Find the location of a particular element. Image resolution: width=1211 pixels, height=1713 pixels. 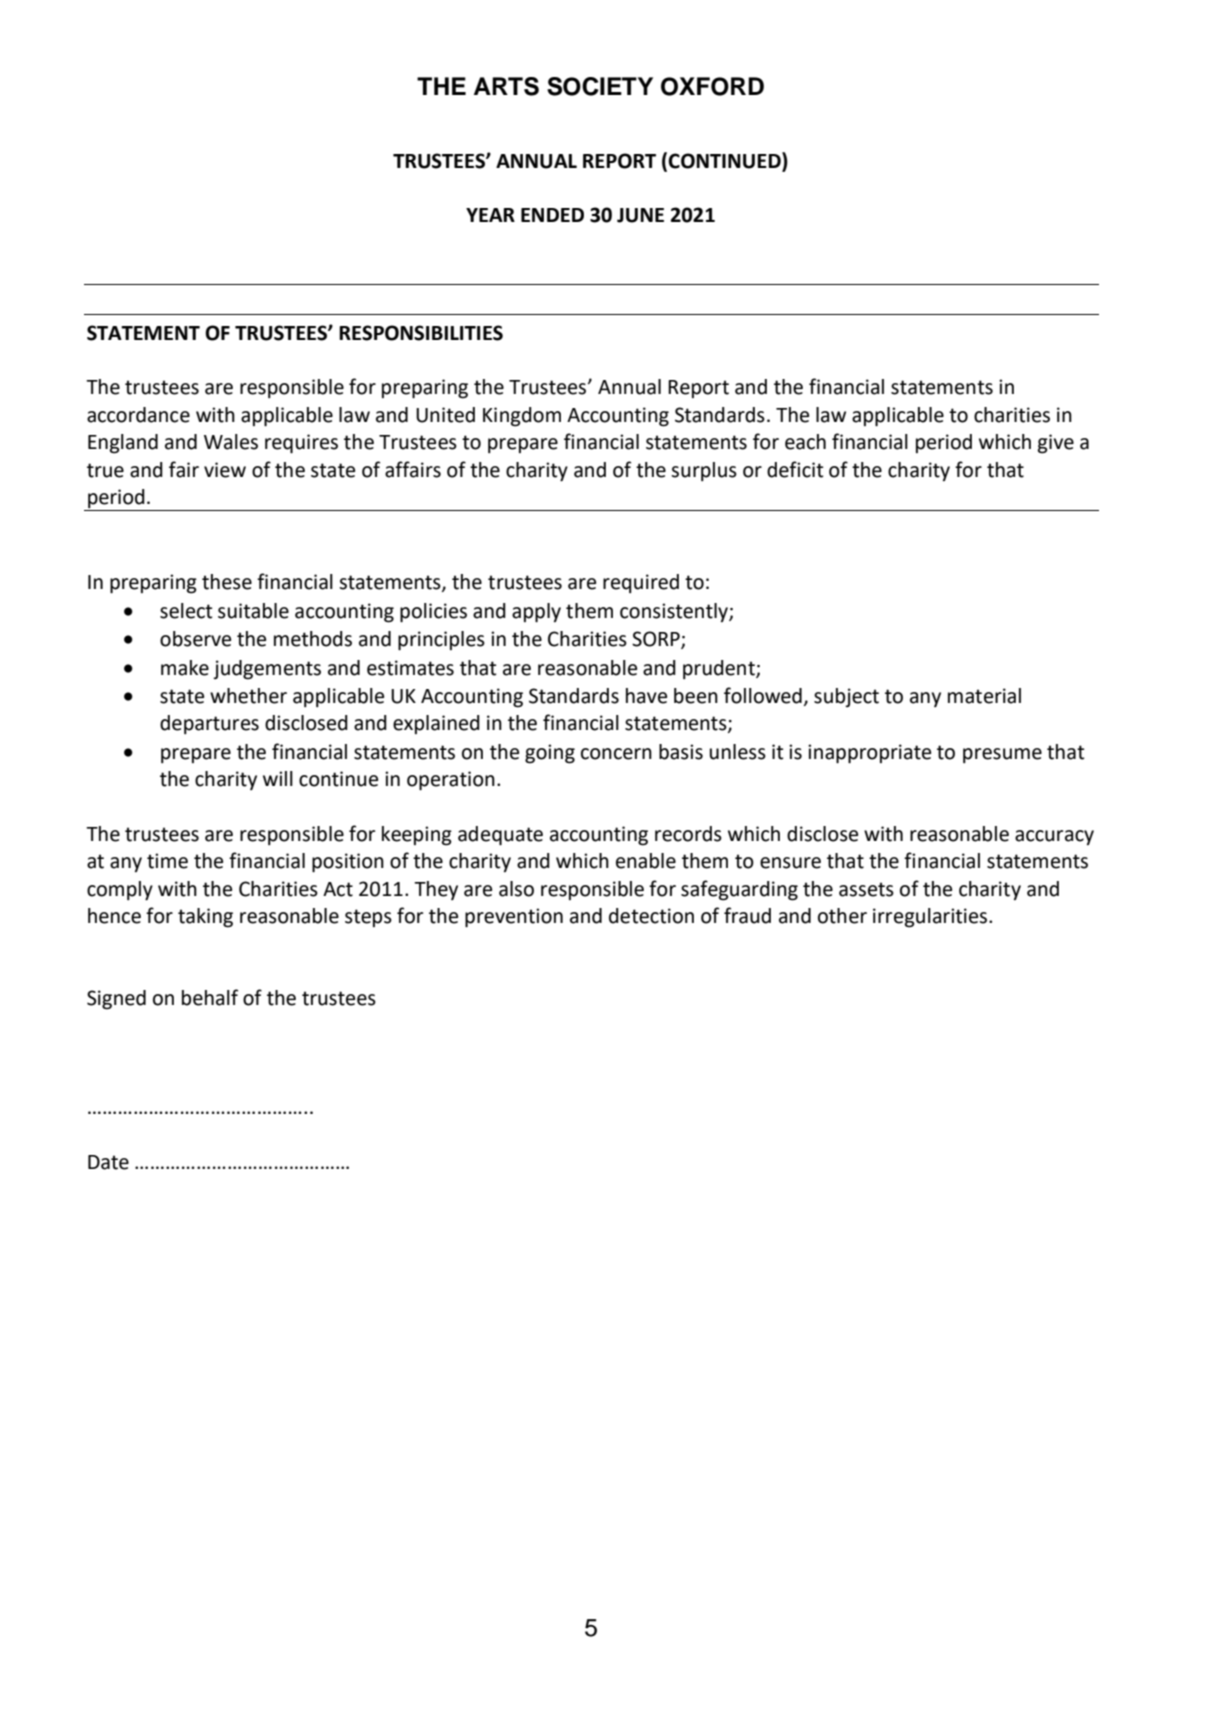

OXFORD is located at coordinates (712, 86).
